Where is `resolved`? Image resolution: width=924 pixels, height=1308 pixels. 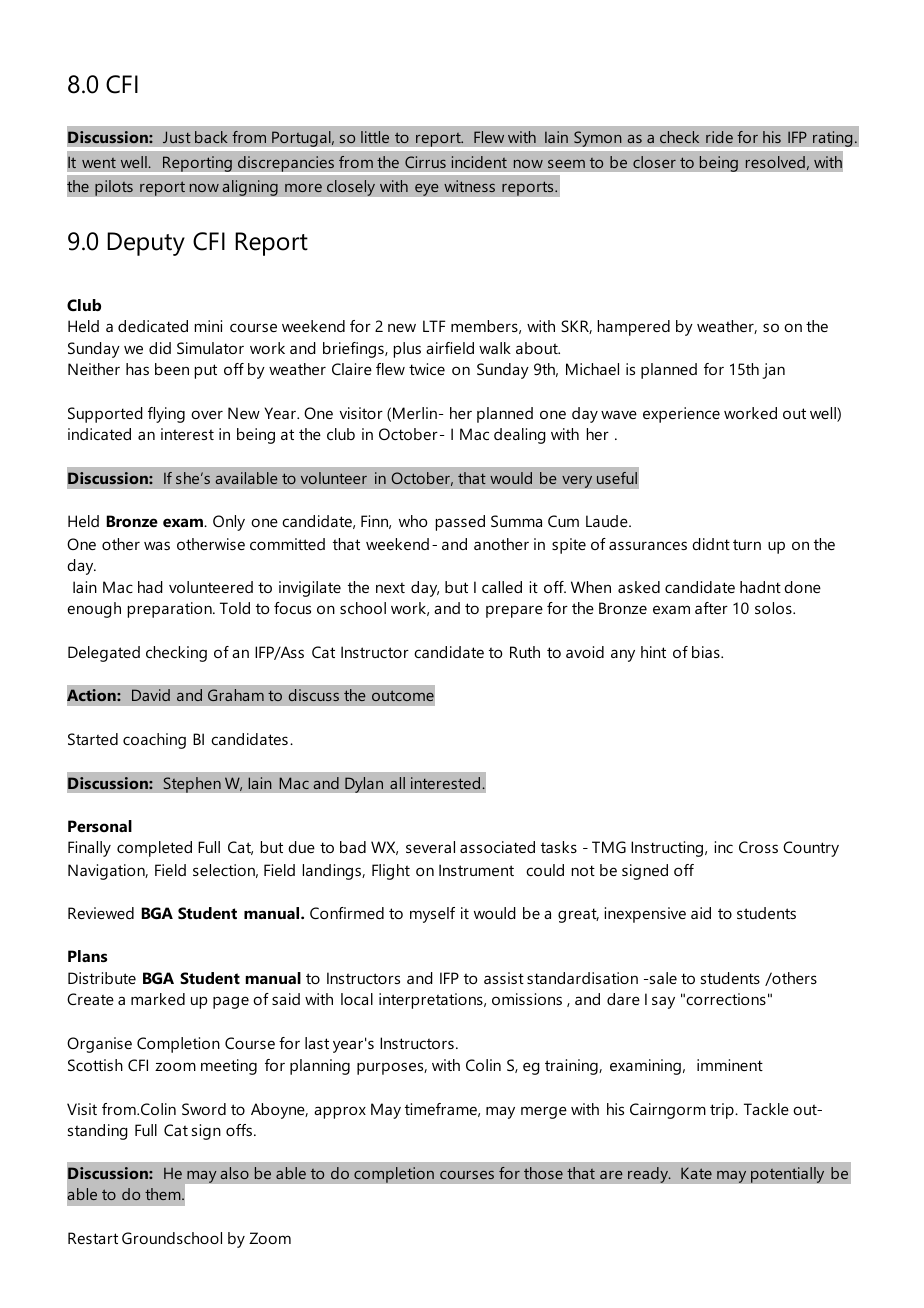 resolved is located at coordinates (775, 162).
